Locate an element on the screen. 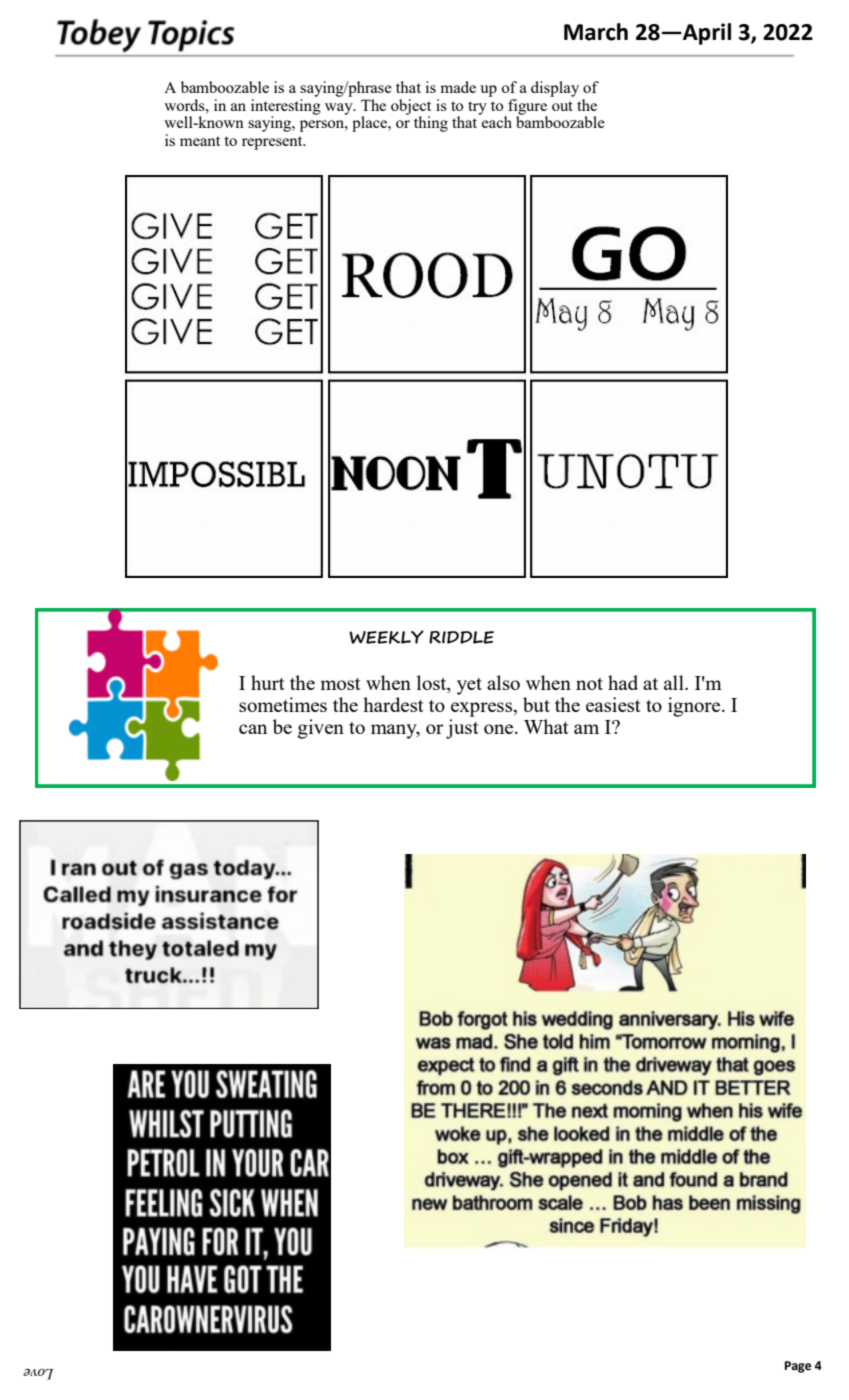 This screenshot has height=1400, width=849. try is located at coordinates (477, 108).
